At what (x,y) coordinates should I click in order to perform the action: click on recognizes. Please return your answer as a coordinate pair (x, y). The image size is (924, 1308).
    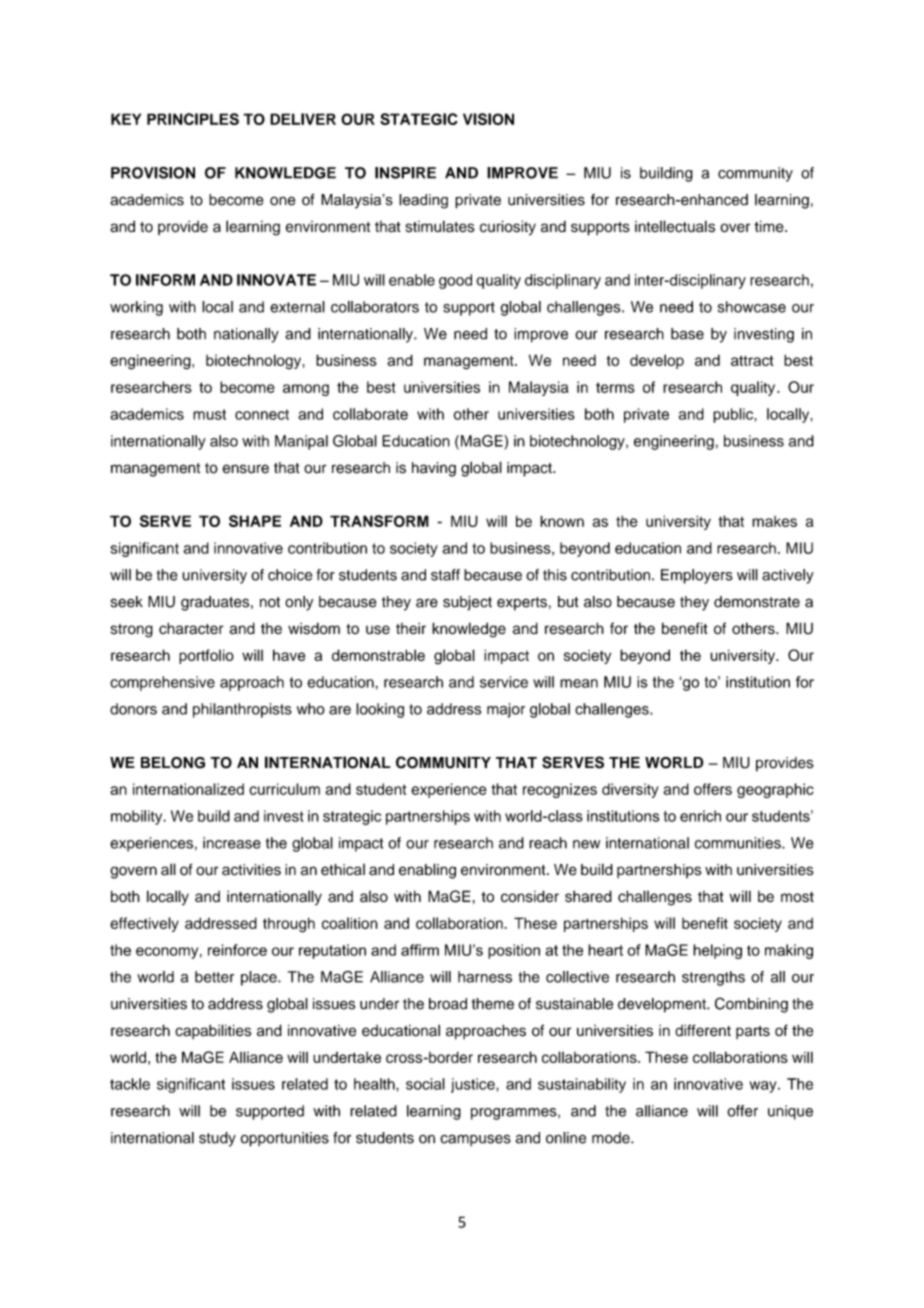
    Looking at the image, I should click on (560, 790).
